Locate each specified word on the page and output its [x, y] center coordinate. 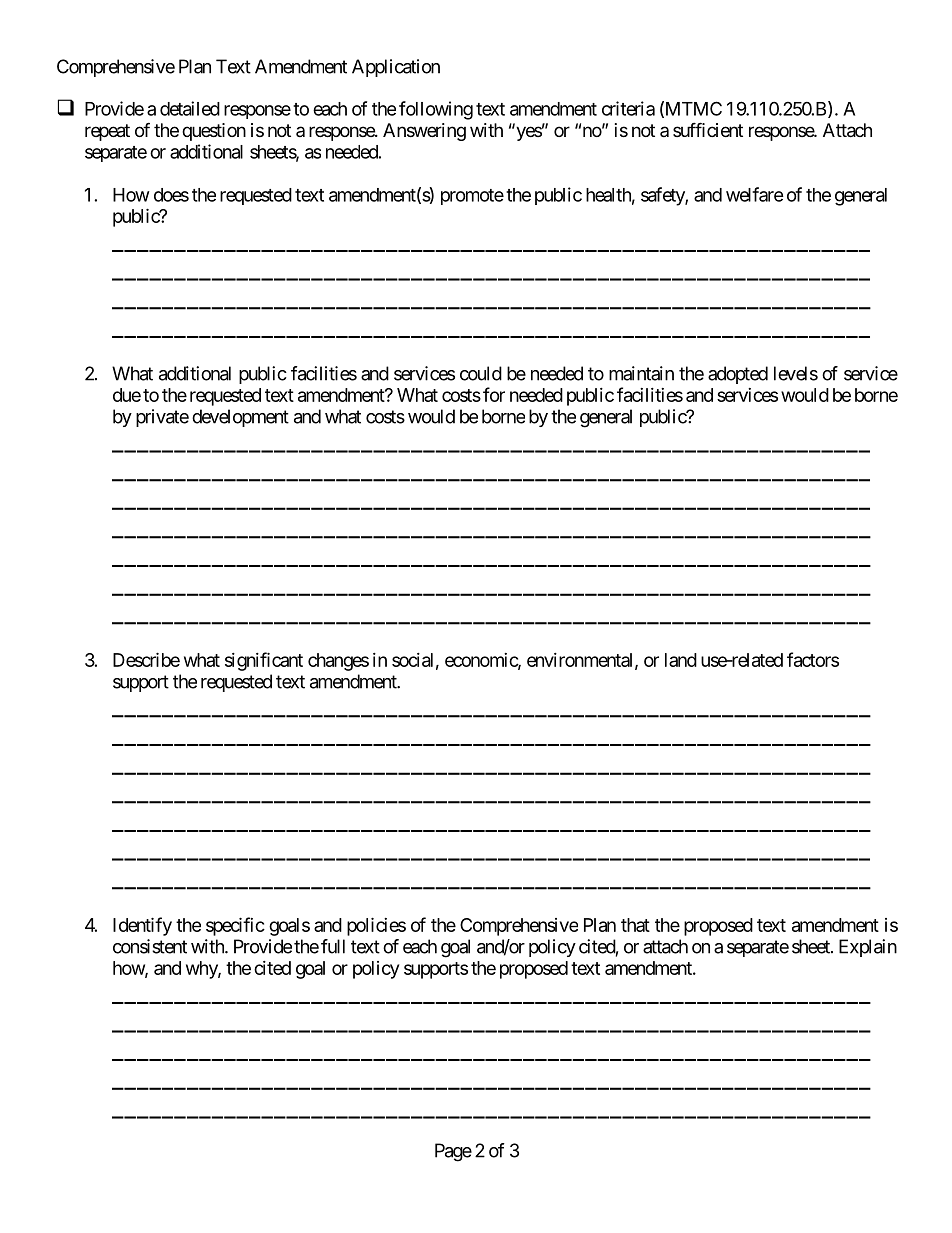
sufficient [708, 129]
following [436, 110]
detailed [190, 108]
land [681, 660]
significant [264, 661]
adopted [738, 375]
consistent [150, 946]
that [635, 925]
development [240, 418]
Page [453, 1152]
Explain [868, 948]
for [494, 394]
